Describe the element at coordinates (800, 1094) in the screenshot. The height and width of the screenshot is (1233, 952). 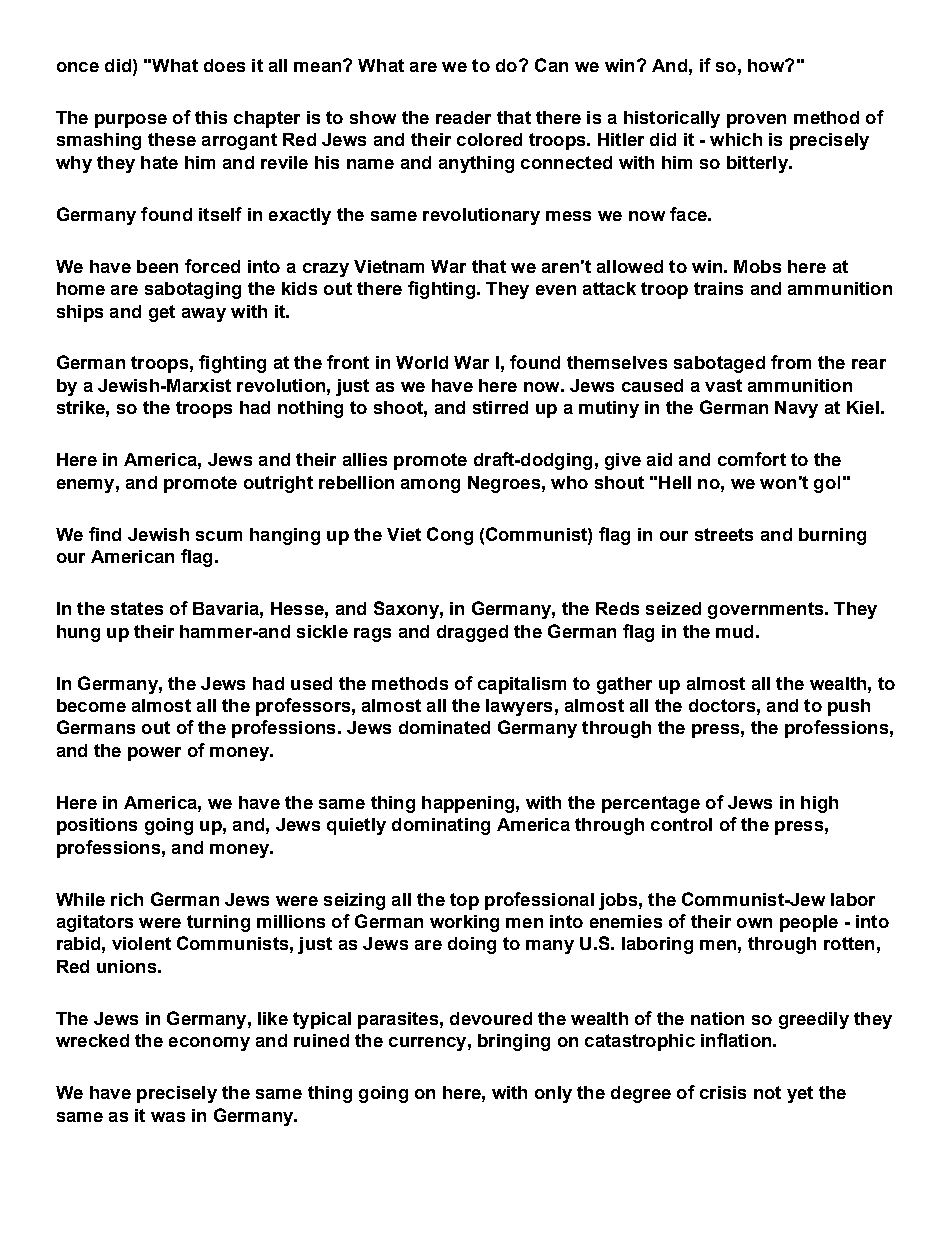
I see `yet` at that location.
